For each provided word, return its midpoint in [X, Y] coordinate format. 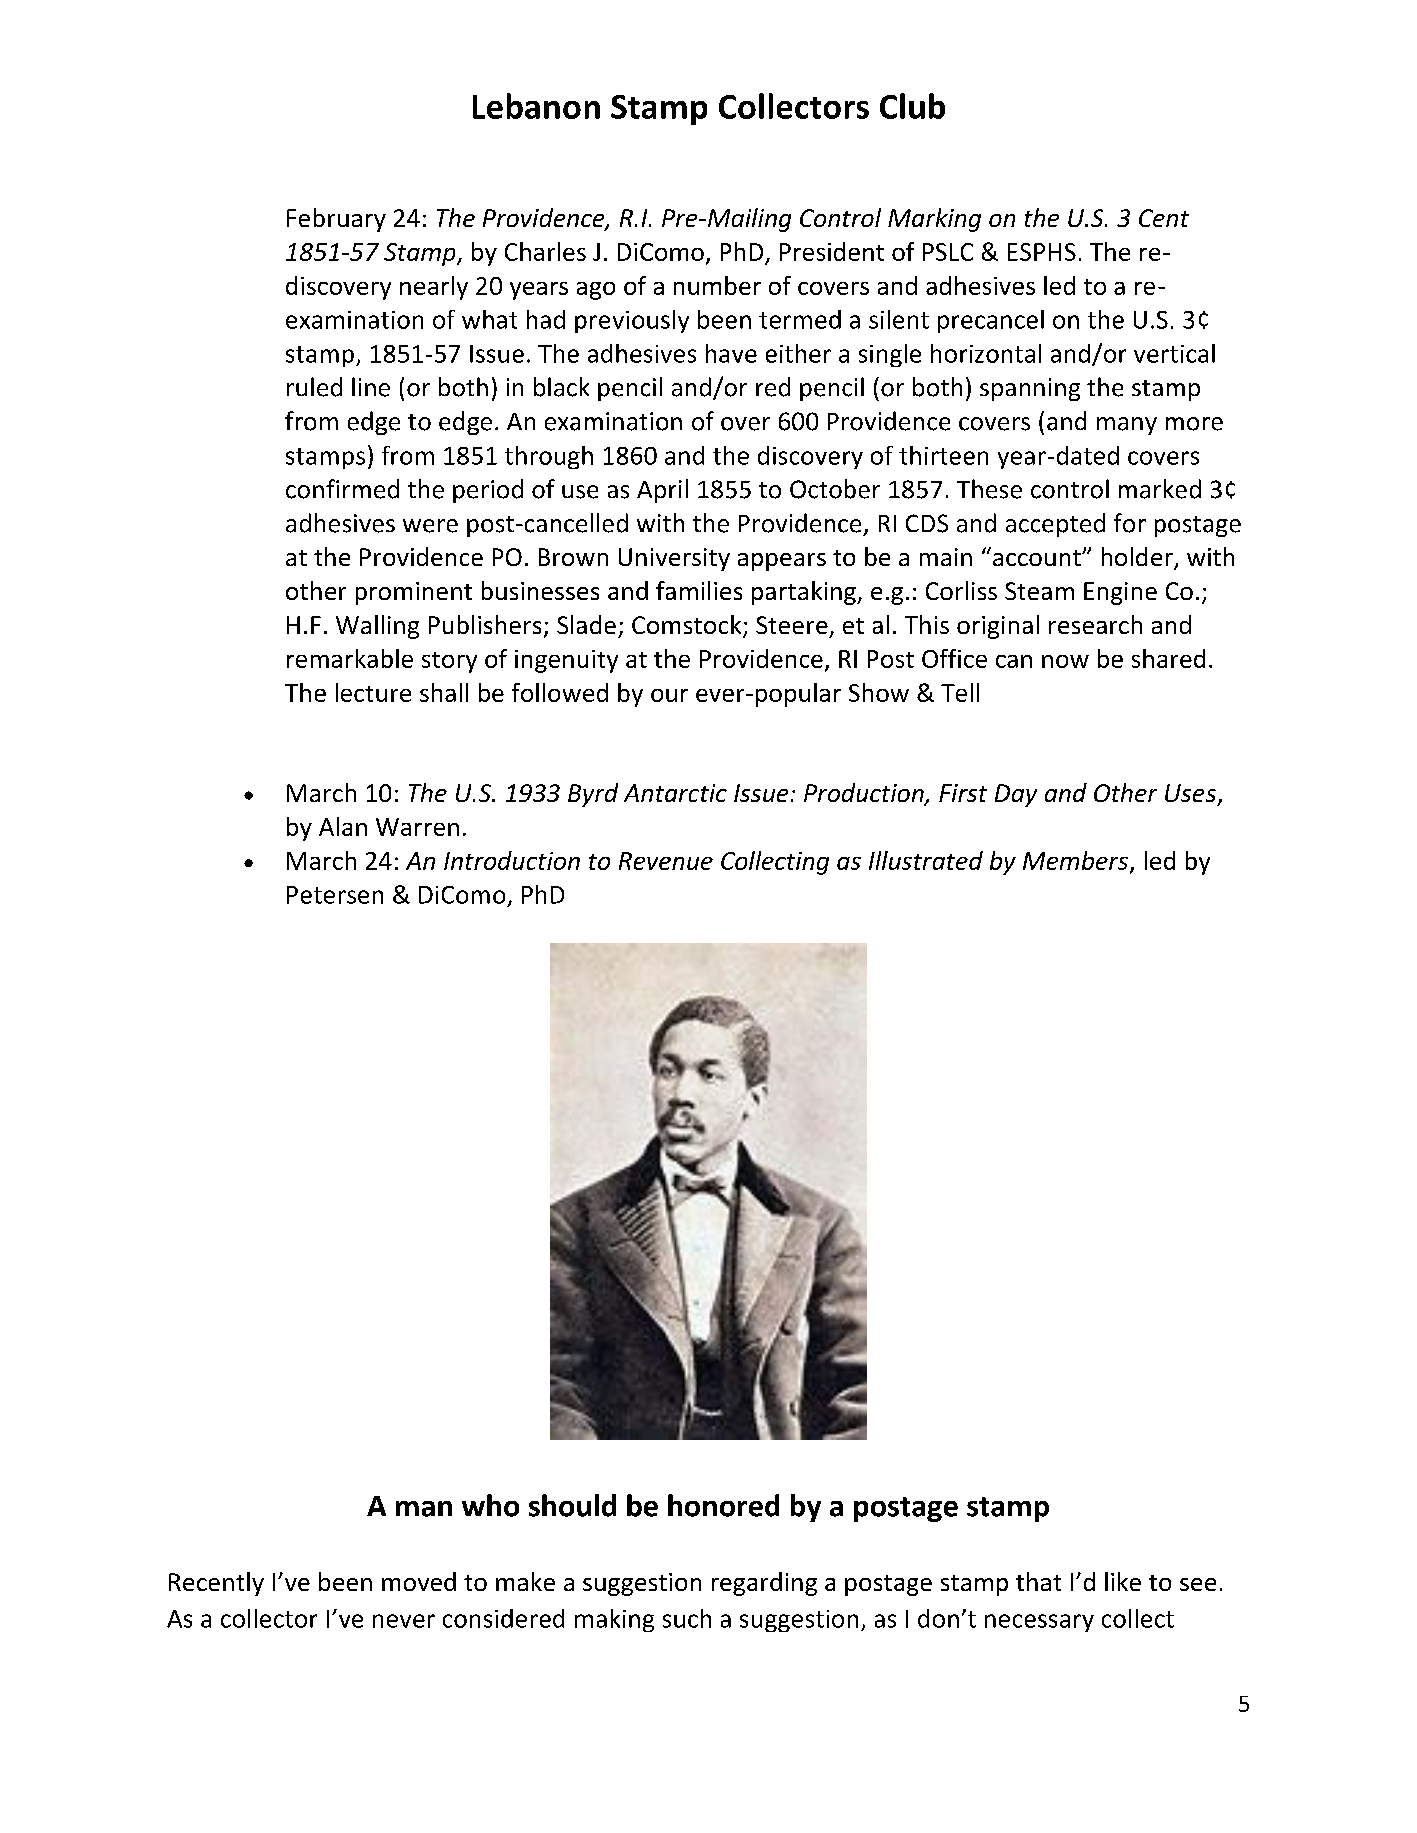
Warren [417, 827]
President [832, 251]
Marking [934, 220]
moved [419, 1581]
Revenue [666, 861]
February [336, 220]
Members [1075, 860]
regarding [764, 1584]
